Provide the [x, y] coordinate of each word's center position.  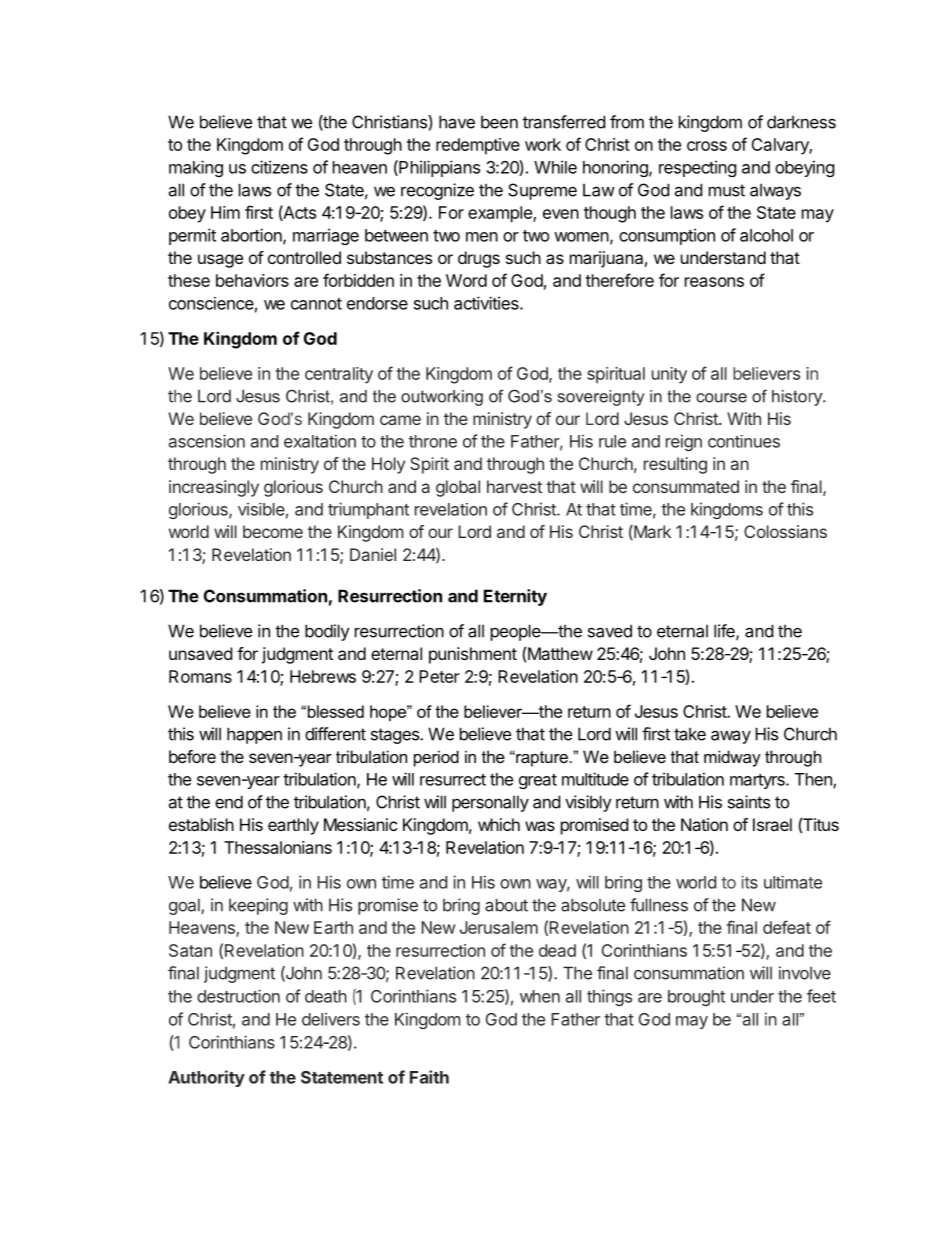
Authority [206, 1078]
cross [707, 146]
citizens [279, 167]
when [540, 996]
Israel [772, 824]
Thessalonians [278, 847]
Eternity [515, 597]
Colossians [785, 531]
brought [696, 998]
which [499, 824]
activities [487, 303]
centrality [339, 375]
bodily [327, 632]
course [721, 398]
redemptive [478, 146]
